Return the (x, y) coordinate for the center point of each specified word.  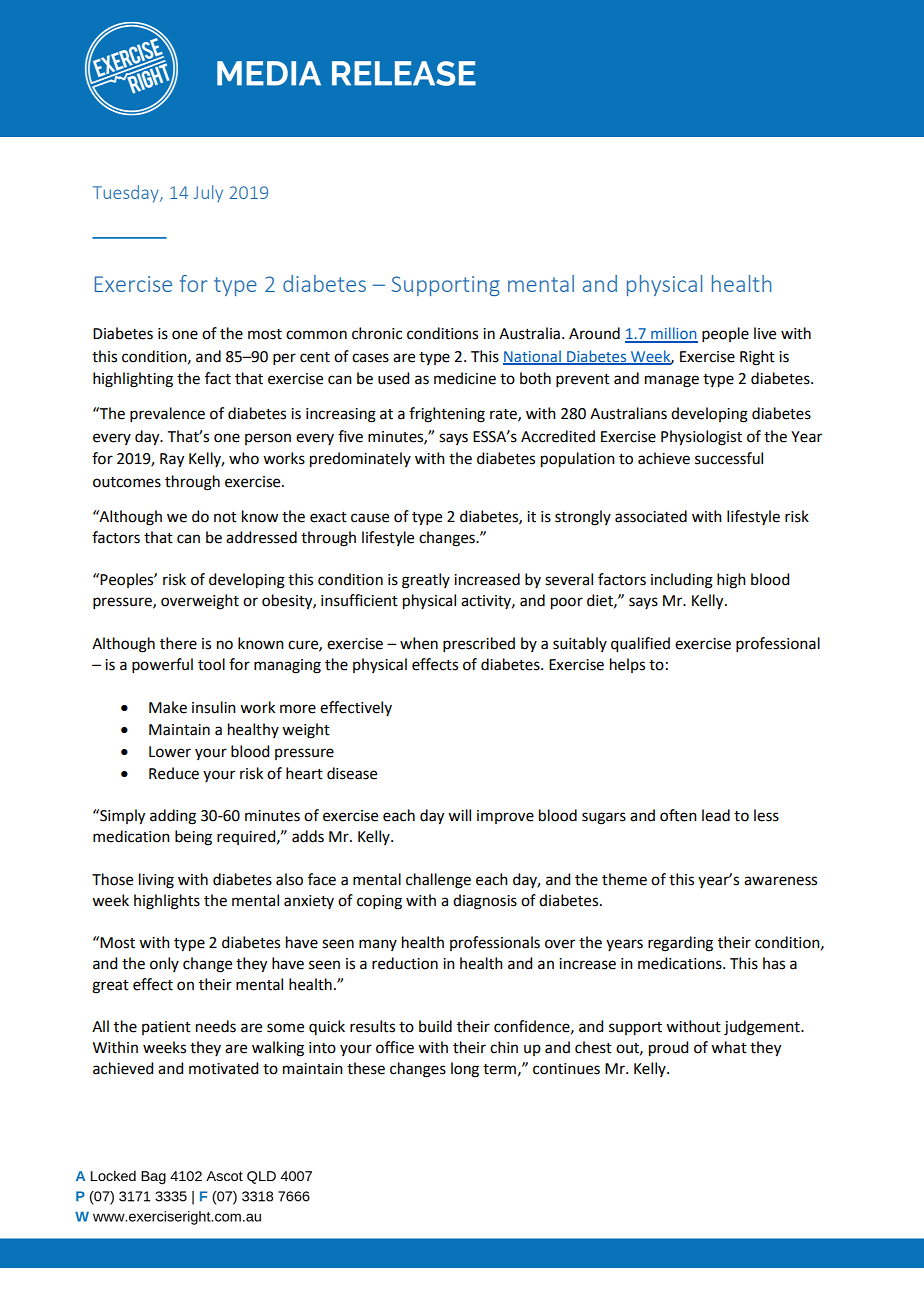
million (673, 334)
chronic (377, 333)
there (178, 643)
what (729, 1047)
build (435, 1026)
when (419, 643)
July (208, 193)
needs (216, 1026)
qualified (640, 645)
